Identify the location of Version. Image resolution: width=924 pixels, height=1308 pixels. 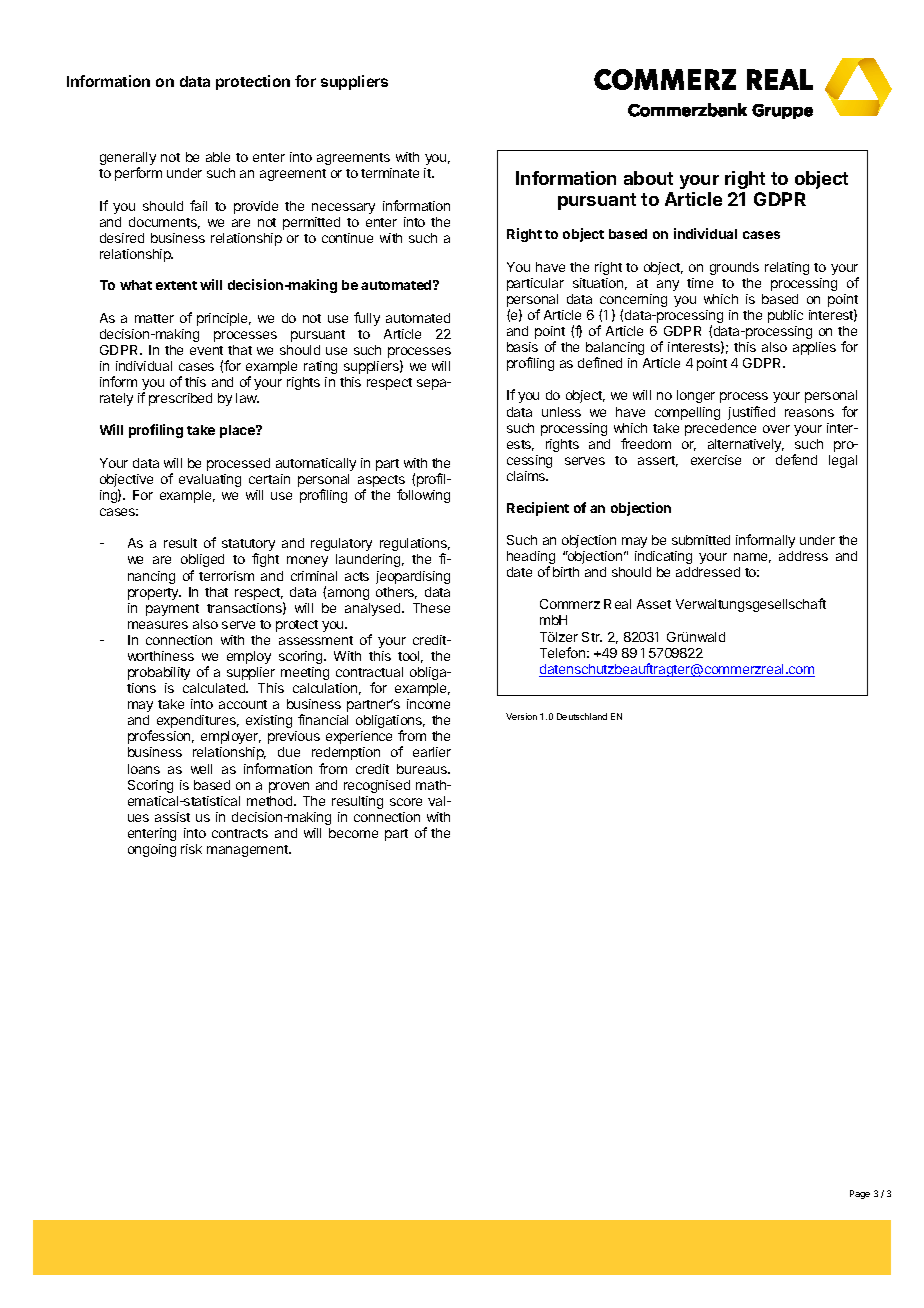
(521, 716).
